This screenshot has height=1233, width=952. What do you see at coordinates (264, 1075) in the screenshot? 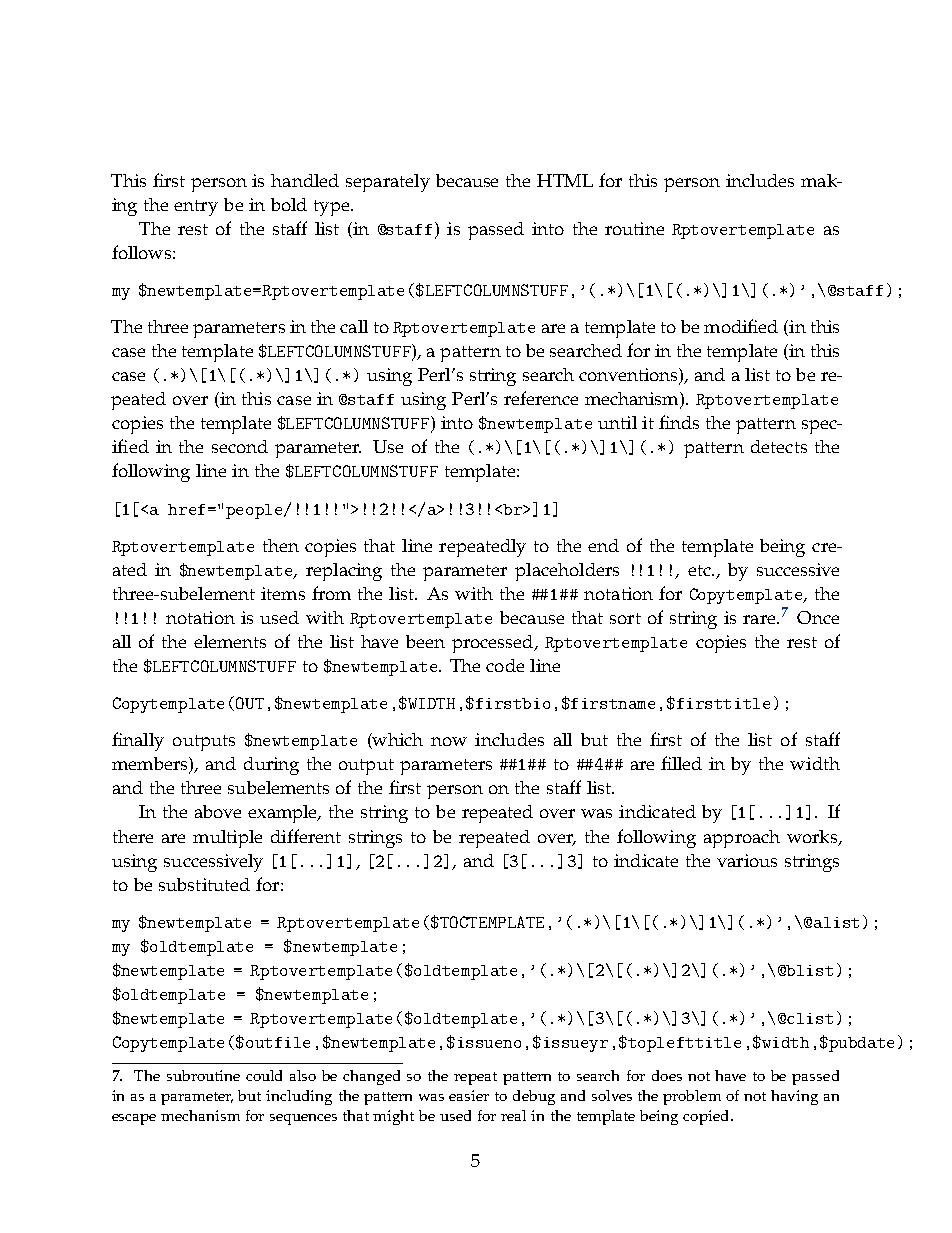
I see `could` at bounding box center [264, 1075].
